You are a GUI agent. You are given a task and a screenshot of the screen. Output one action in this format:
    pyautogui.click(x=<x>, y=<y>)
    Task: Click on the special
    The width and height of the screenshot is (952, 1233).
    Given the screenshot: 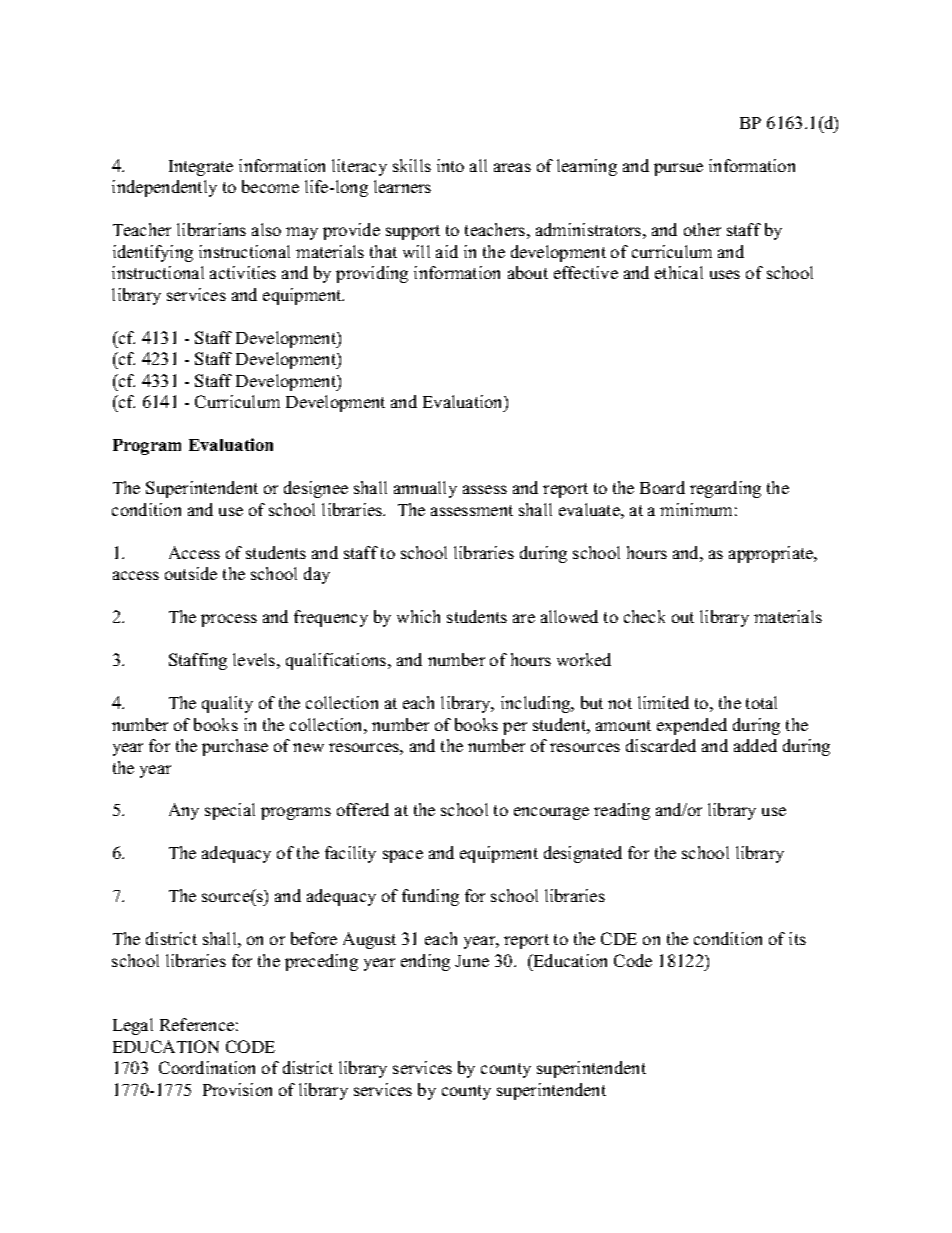 What is the action you would take?
    pyautogui.click(x=230, y=811)
